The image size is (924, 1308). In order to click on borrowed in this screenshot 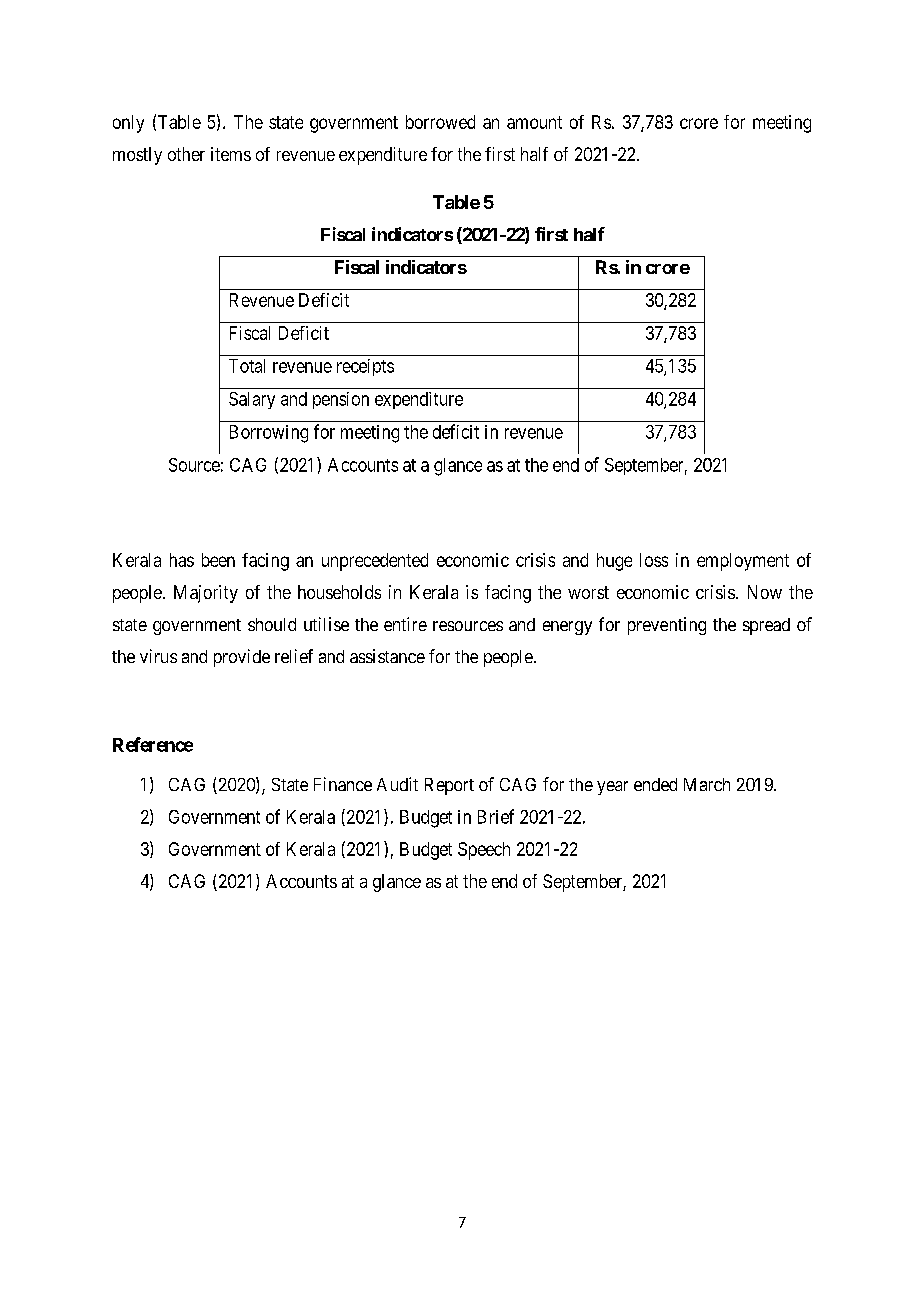, I will do `click(440, 122)`.
